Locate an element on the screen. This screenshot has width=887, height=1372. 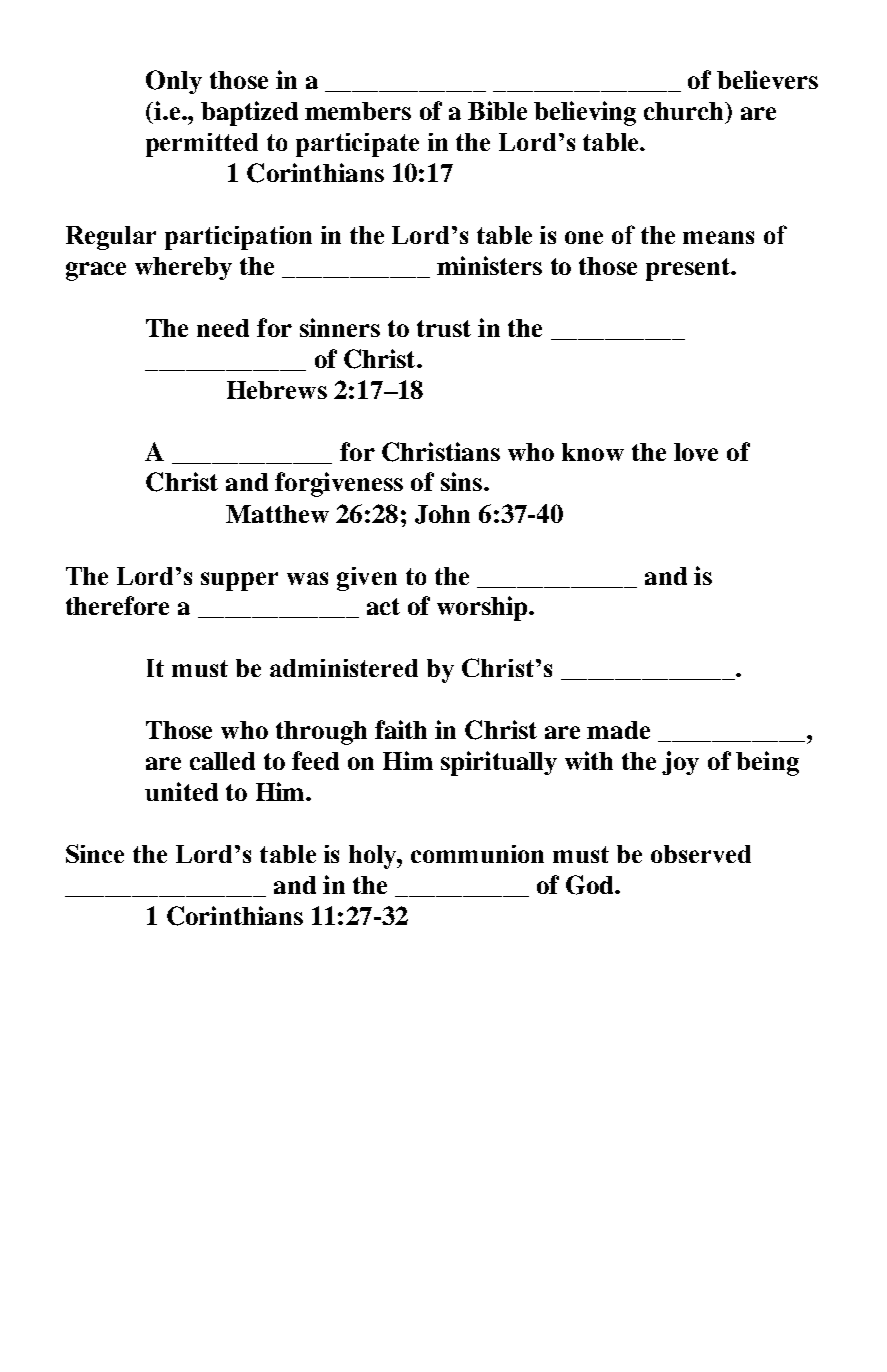
church is located at coordinates (683, 111).
